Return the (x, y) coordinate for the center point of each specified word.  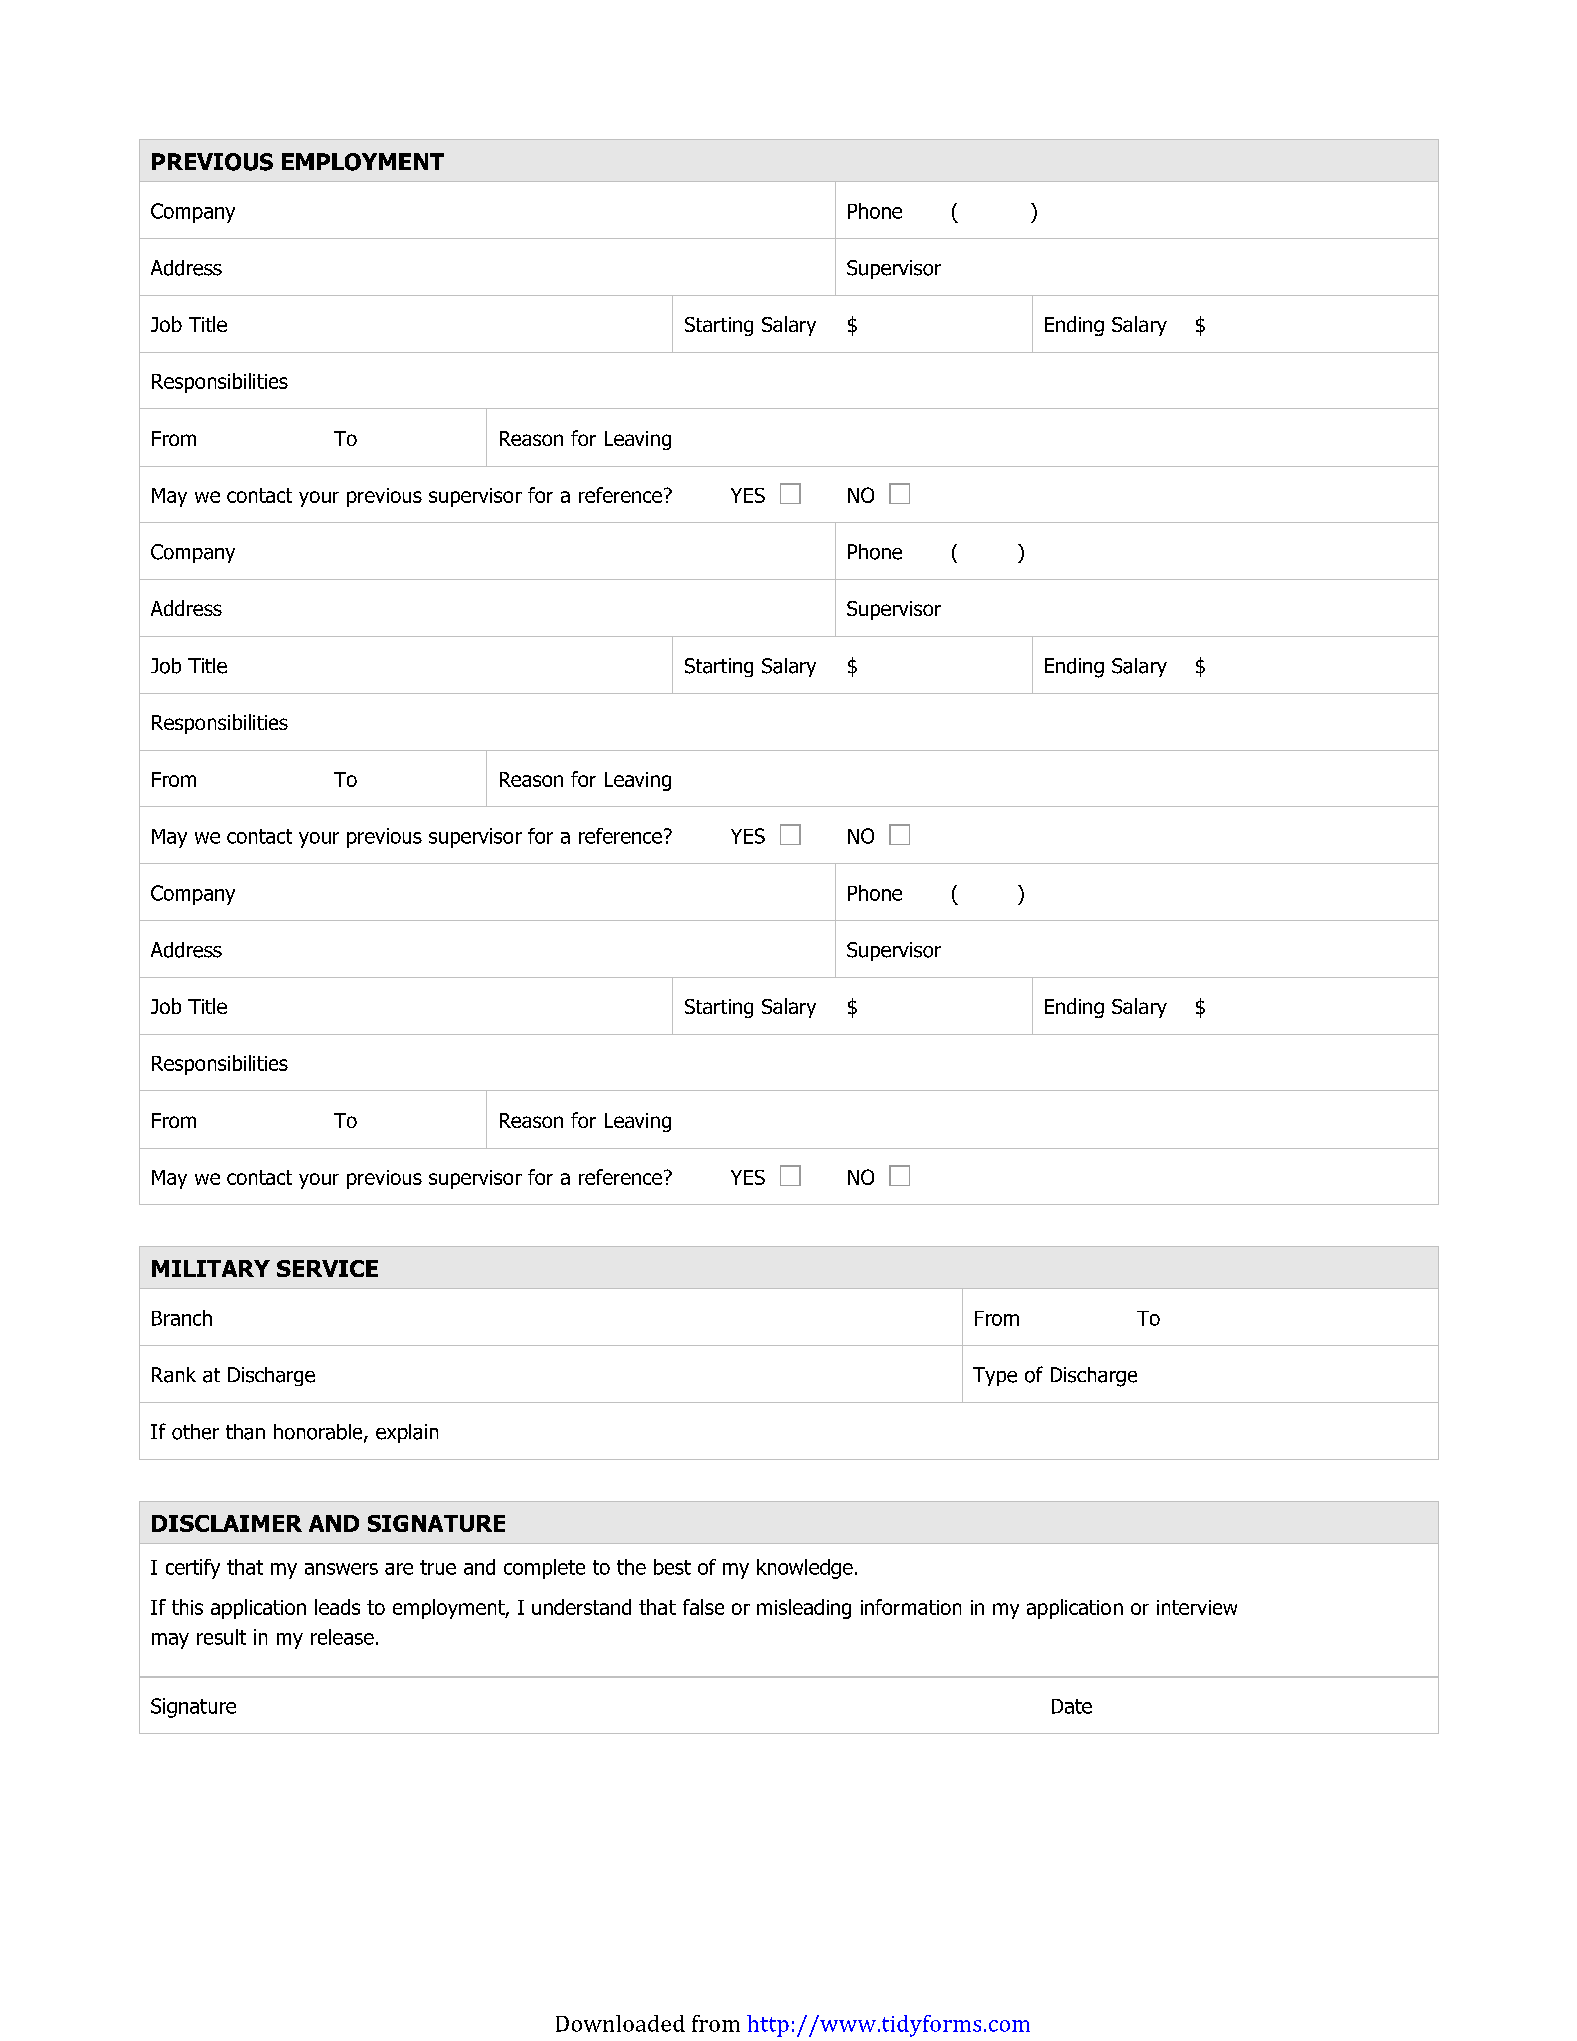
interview (1197, 1607)
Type (995, 1376)
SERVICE (327, 1268)
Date (1072, 1706)
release (342, 1637)
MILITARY (211, 1268)
